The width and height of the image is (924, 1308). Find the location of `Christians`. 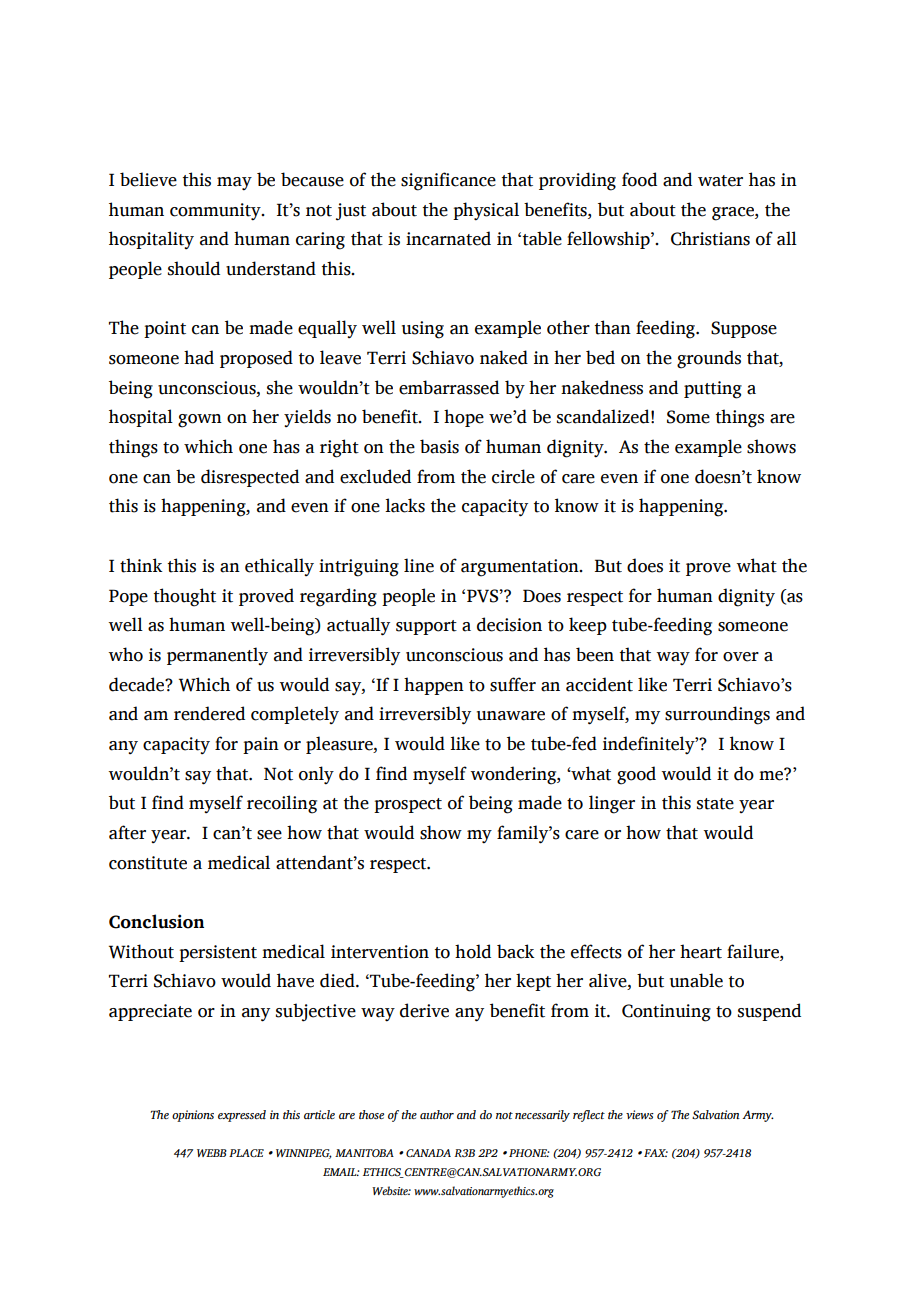

Christians is located at coordinates (710, 238).
